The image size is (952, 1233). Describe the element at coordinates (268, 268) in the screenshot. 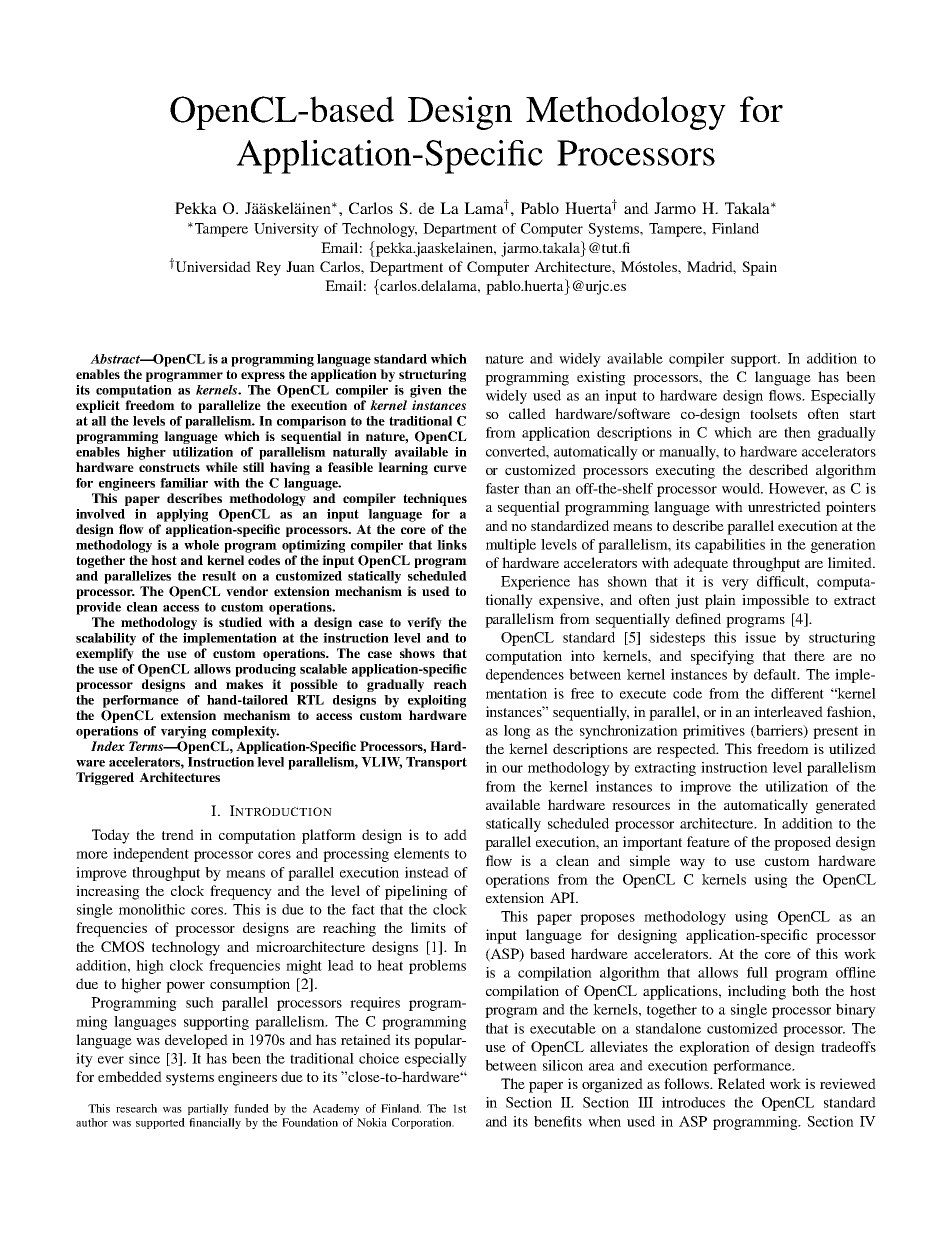

I see `Rey` at that location.
